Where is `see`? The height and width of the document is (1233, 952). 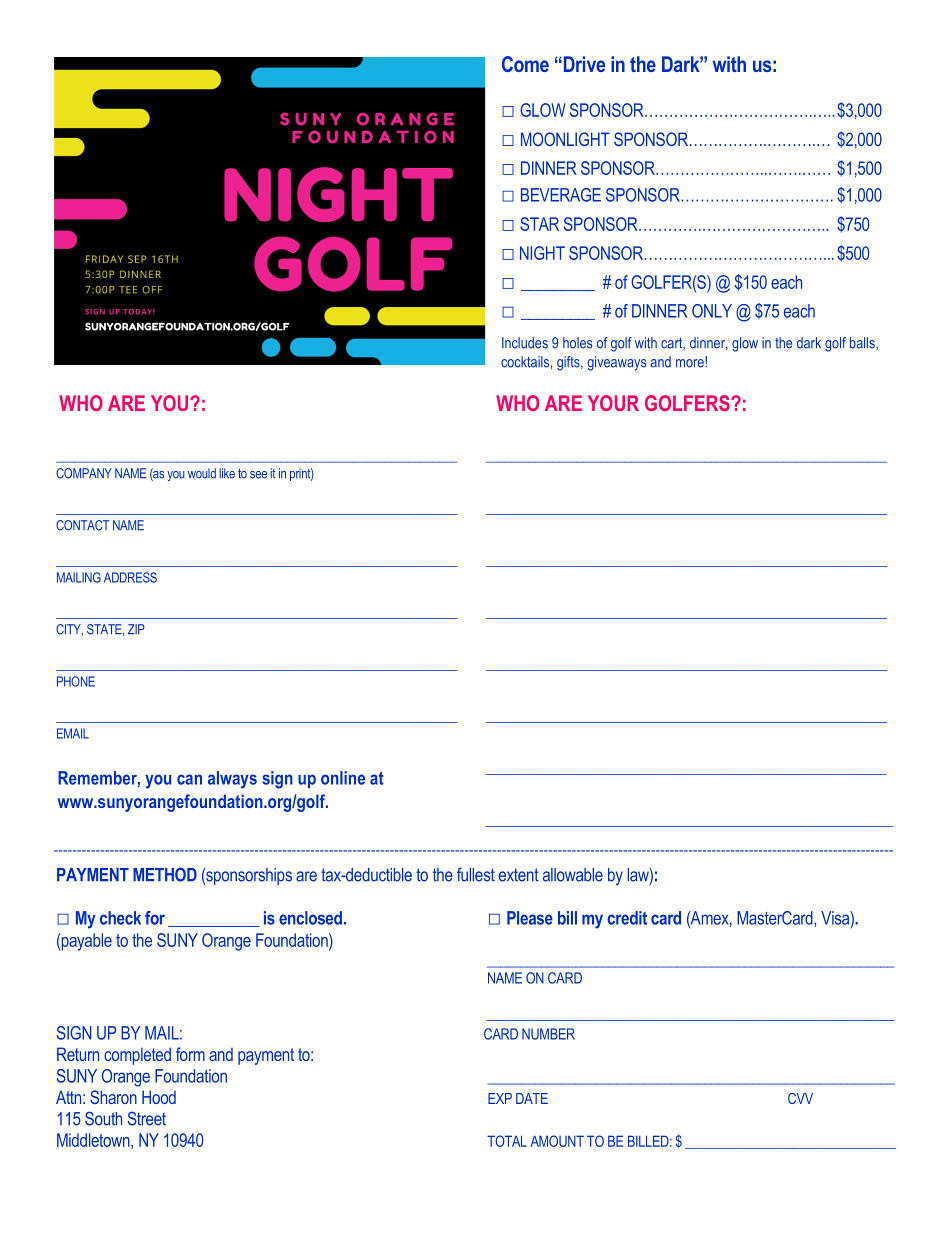
see is located at coordinates (258, 475).
